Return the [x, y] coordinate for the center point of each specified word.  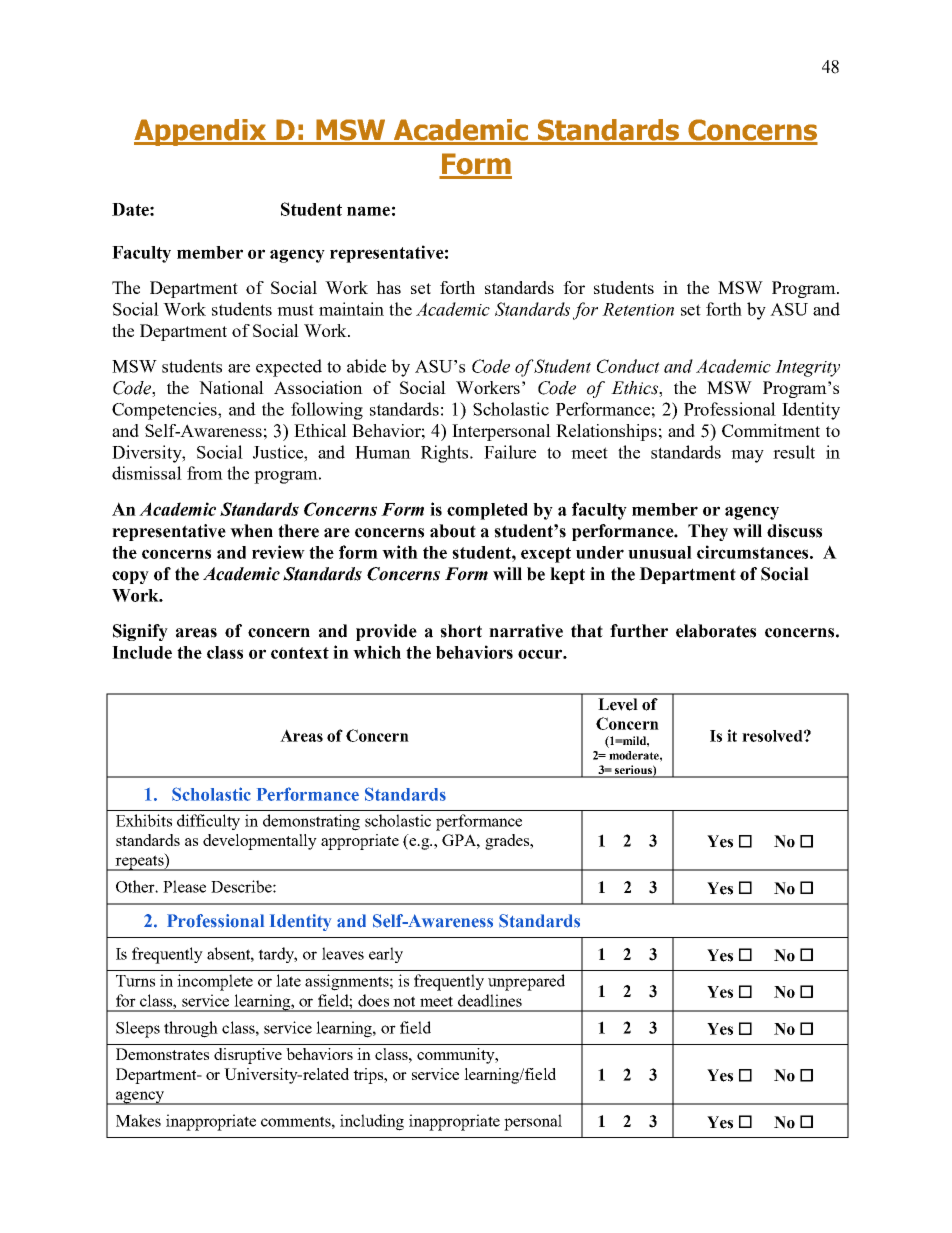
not [404, 1001]
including [372, 1122]
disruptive [248, 1056]
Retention [638, 309]
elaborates [716, 631]
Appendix [201, 132]
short [461, 631]
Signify [140, 632]
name [368, 211]
